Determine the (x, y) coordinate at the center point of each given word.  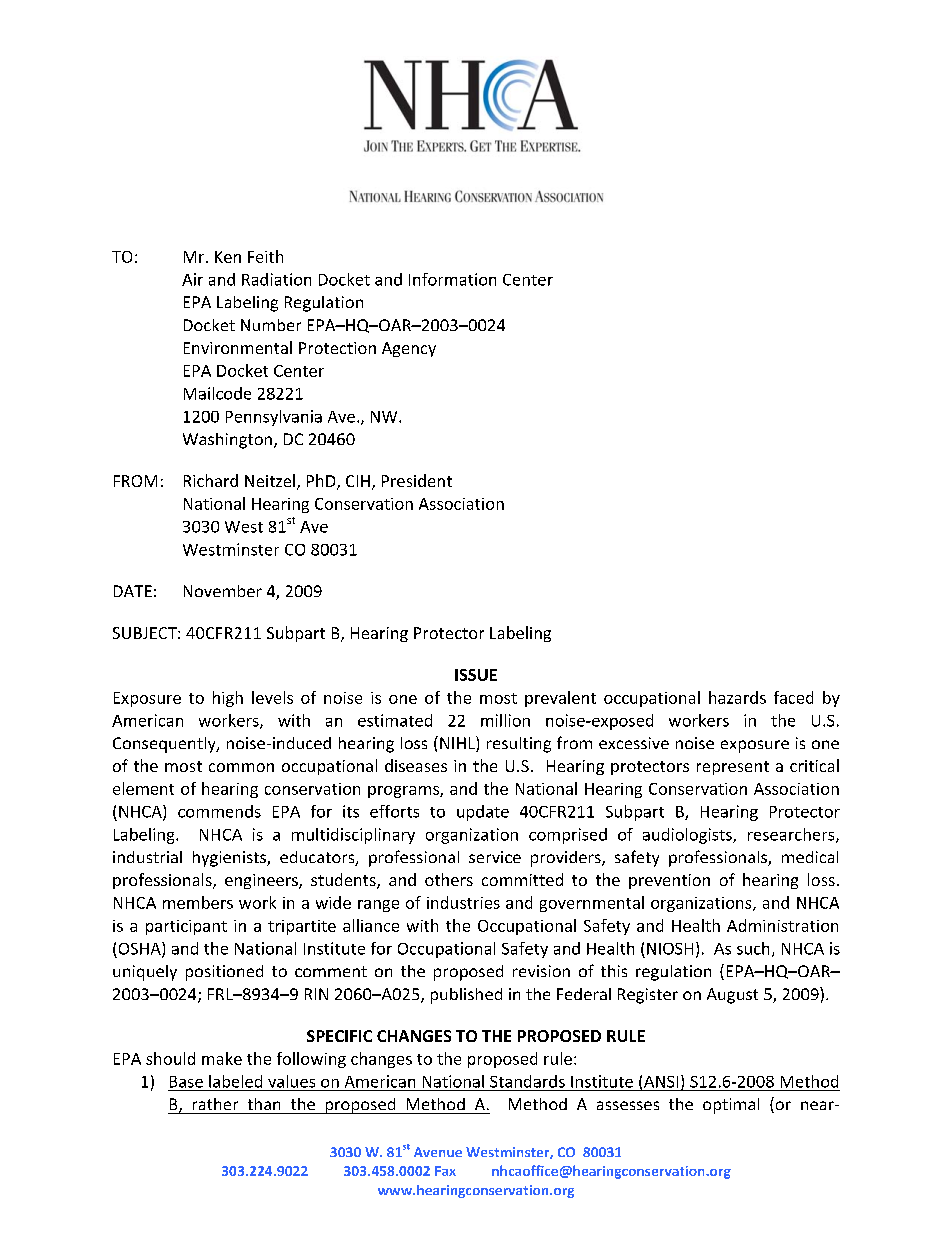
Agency (409, 349)
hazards (737, 697)
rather (215, 1104)
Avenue (438, 1152)
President (417, 480)
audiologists (688, 836)
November (223, 591)
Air (192, 279)
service (495, 857)
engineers (262, 881)
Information (452, 279)
